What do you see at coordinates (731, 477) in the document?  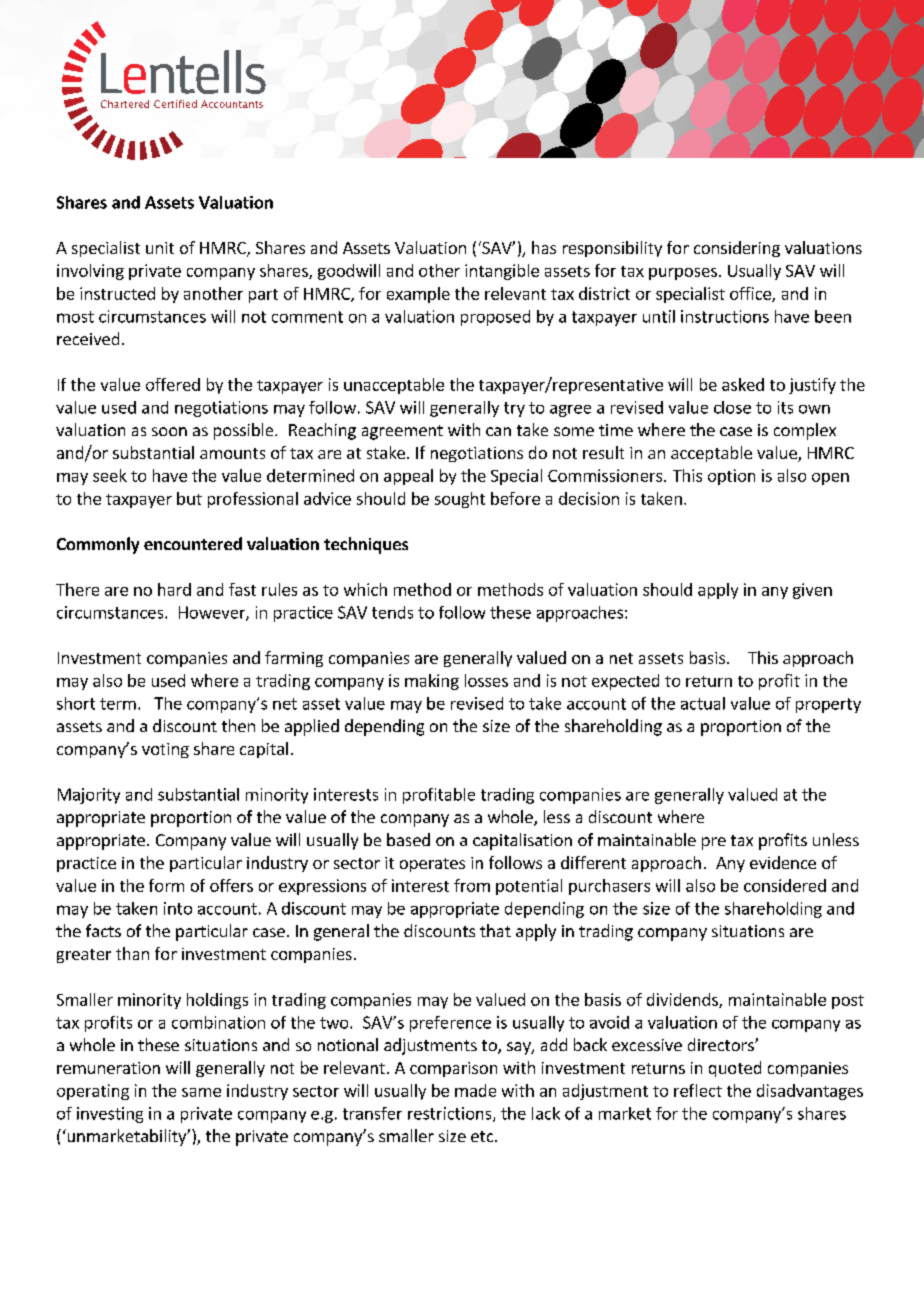 I see `option` at bounding box center [731, 477].
